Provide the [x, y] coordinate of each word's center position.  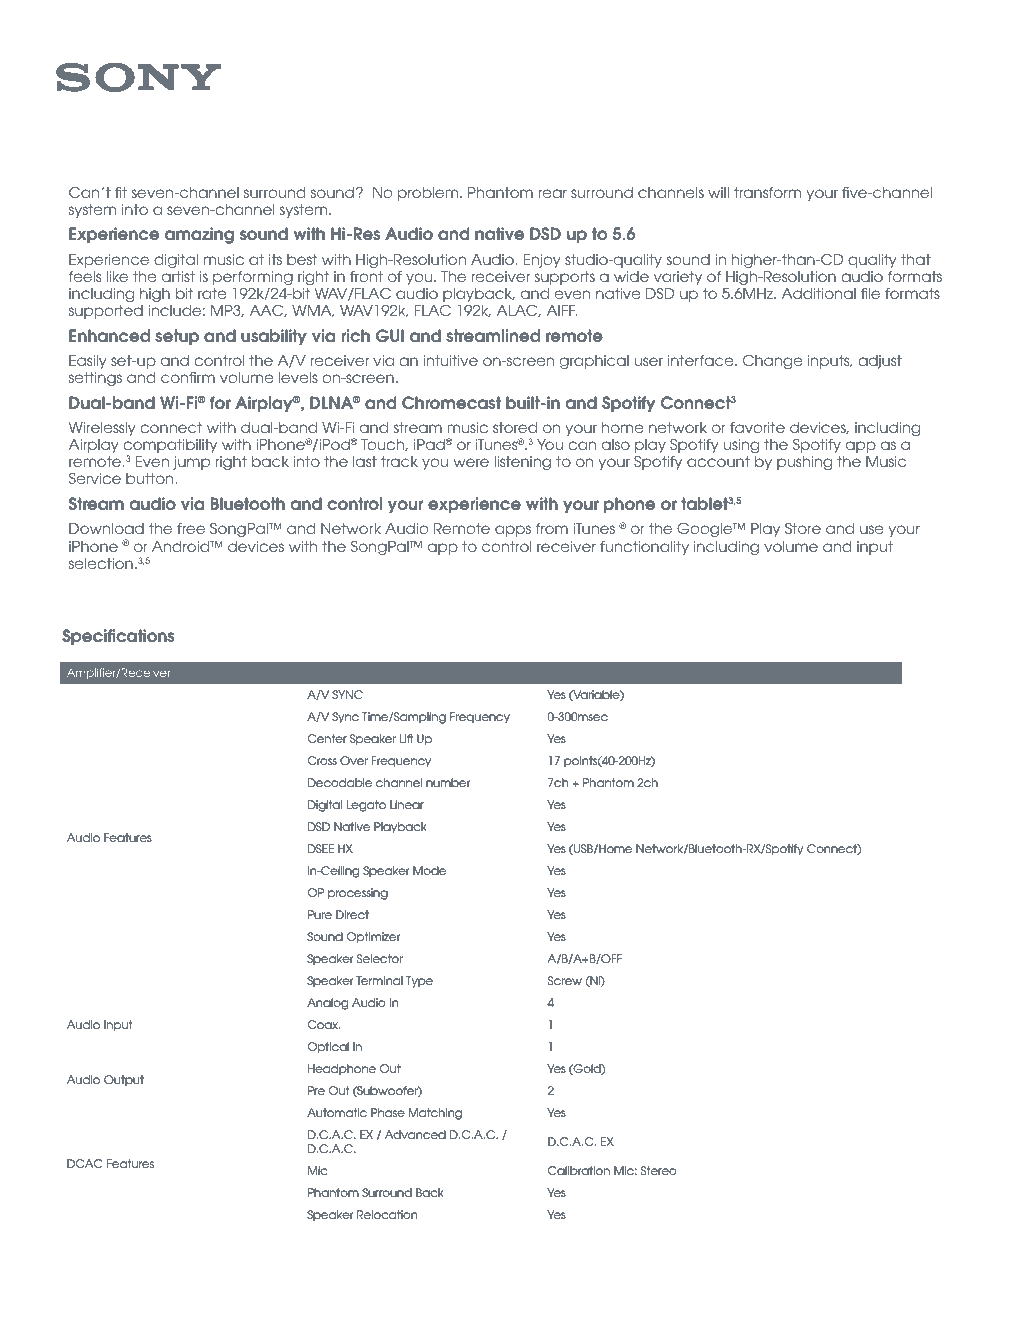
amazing [199, 235]
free [191, 528]
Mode [429, 870]
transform [767, 192]
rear [552, 193]
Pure [320, 914]
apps [513, 531]
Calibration [579, 1170]
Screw [565, 980]
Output [124, 1080]
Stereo [658, 1170]
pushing [804, 463]
